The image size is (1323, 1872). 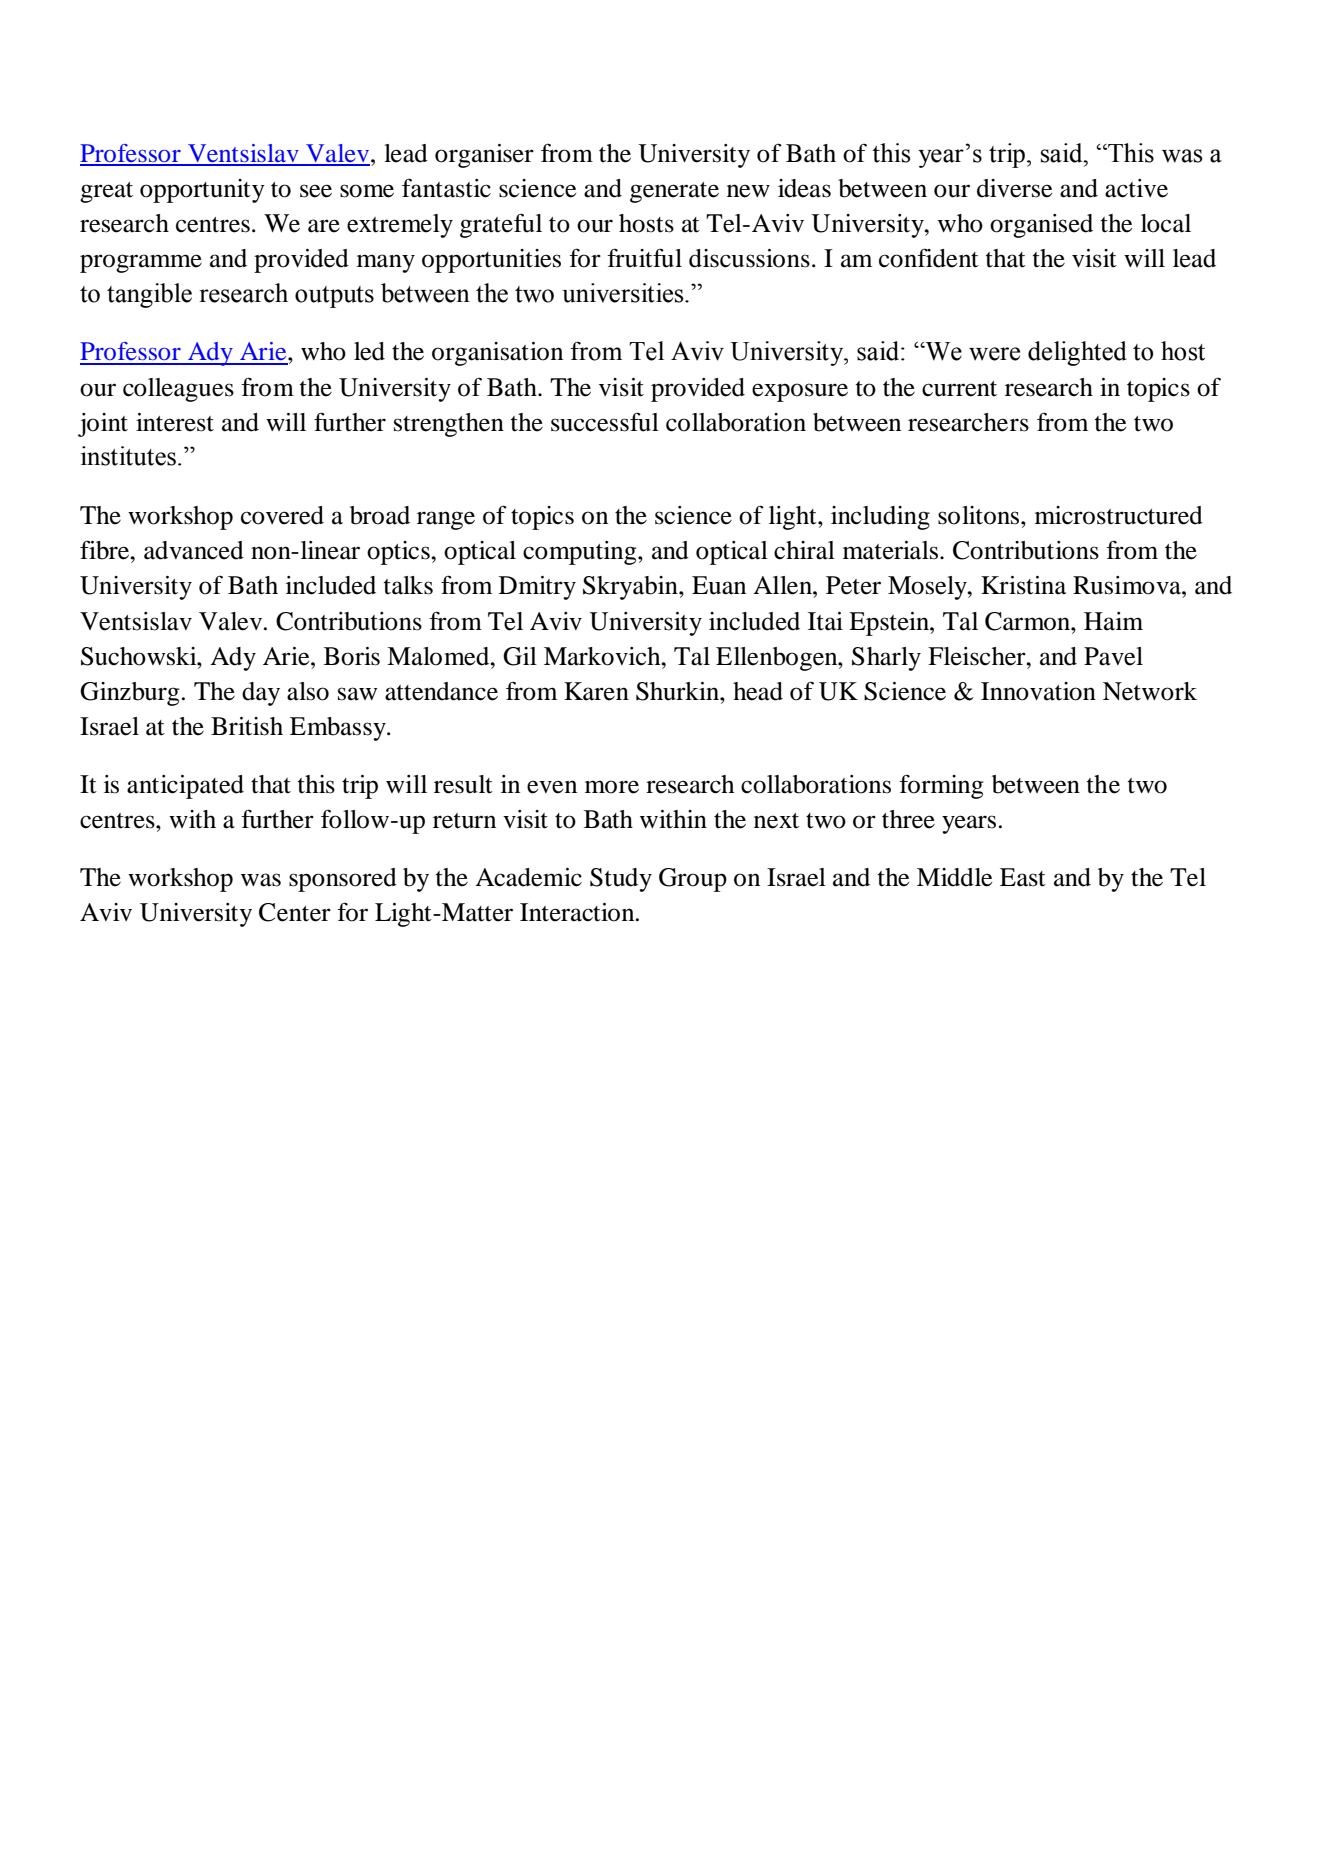 I want to click on Study, so click(x=621, y=880).
